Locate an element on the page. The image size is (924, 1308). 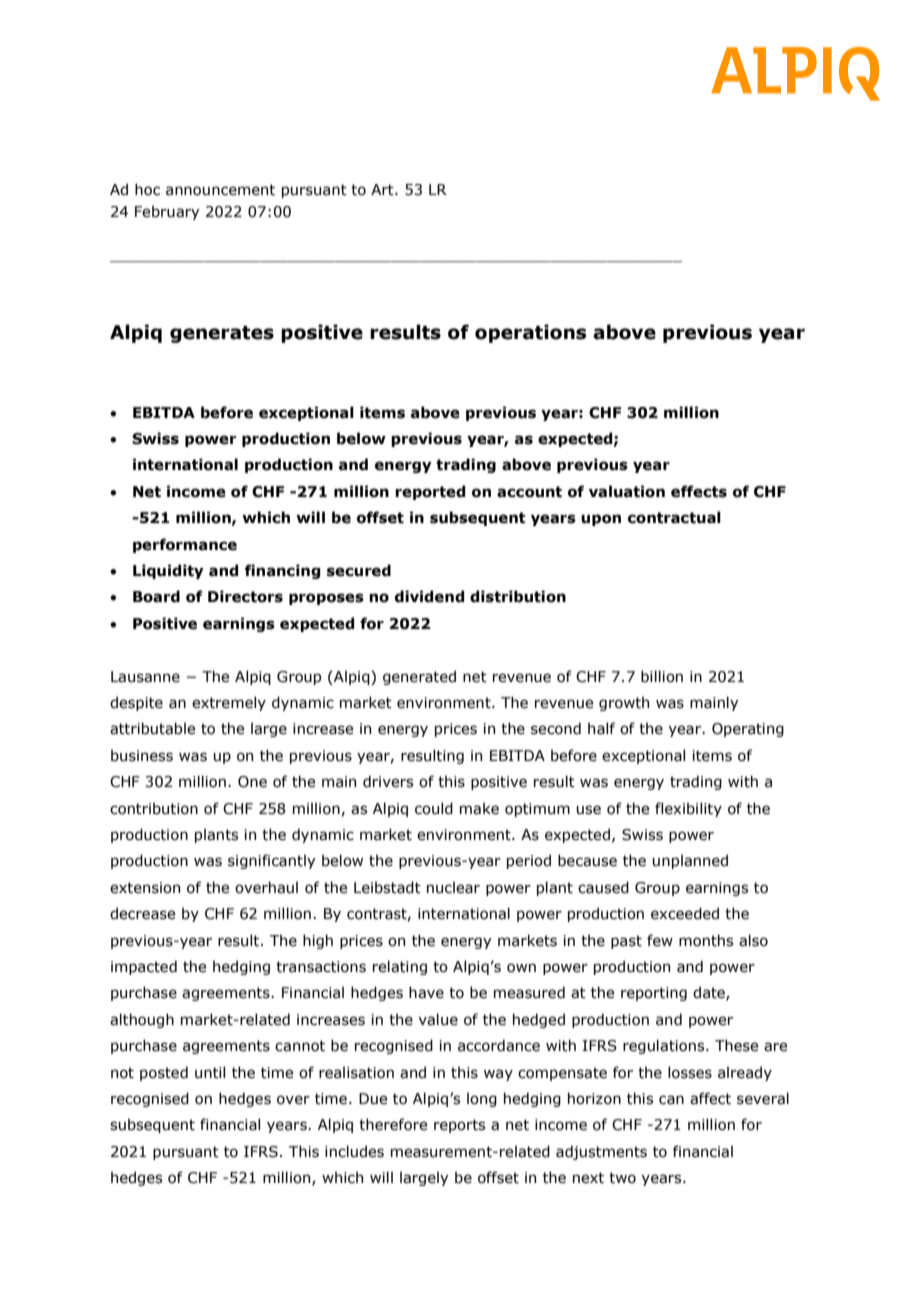
announcement is located at coordinates (220, 190).
